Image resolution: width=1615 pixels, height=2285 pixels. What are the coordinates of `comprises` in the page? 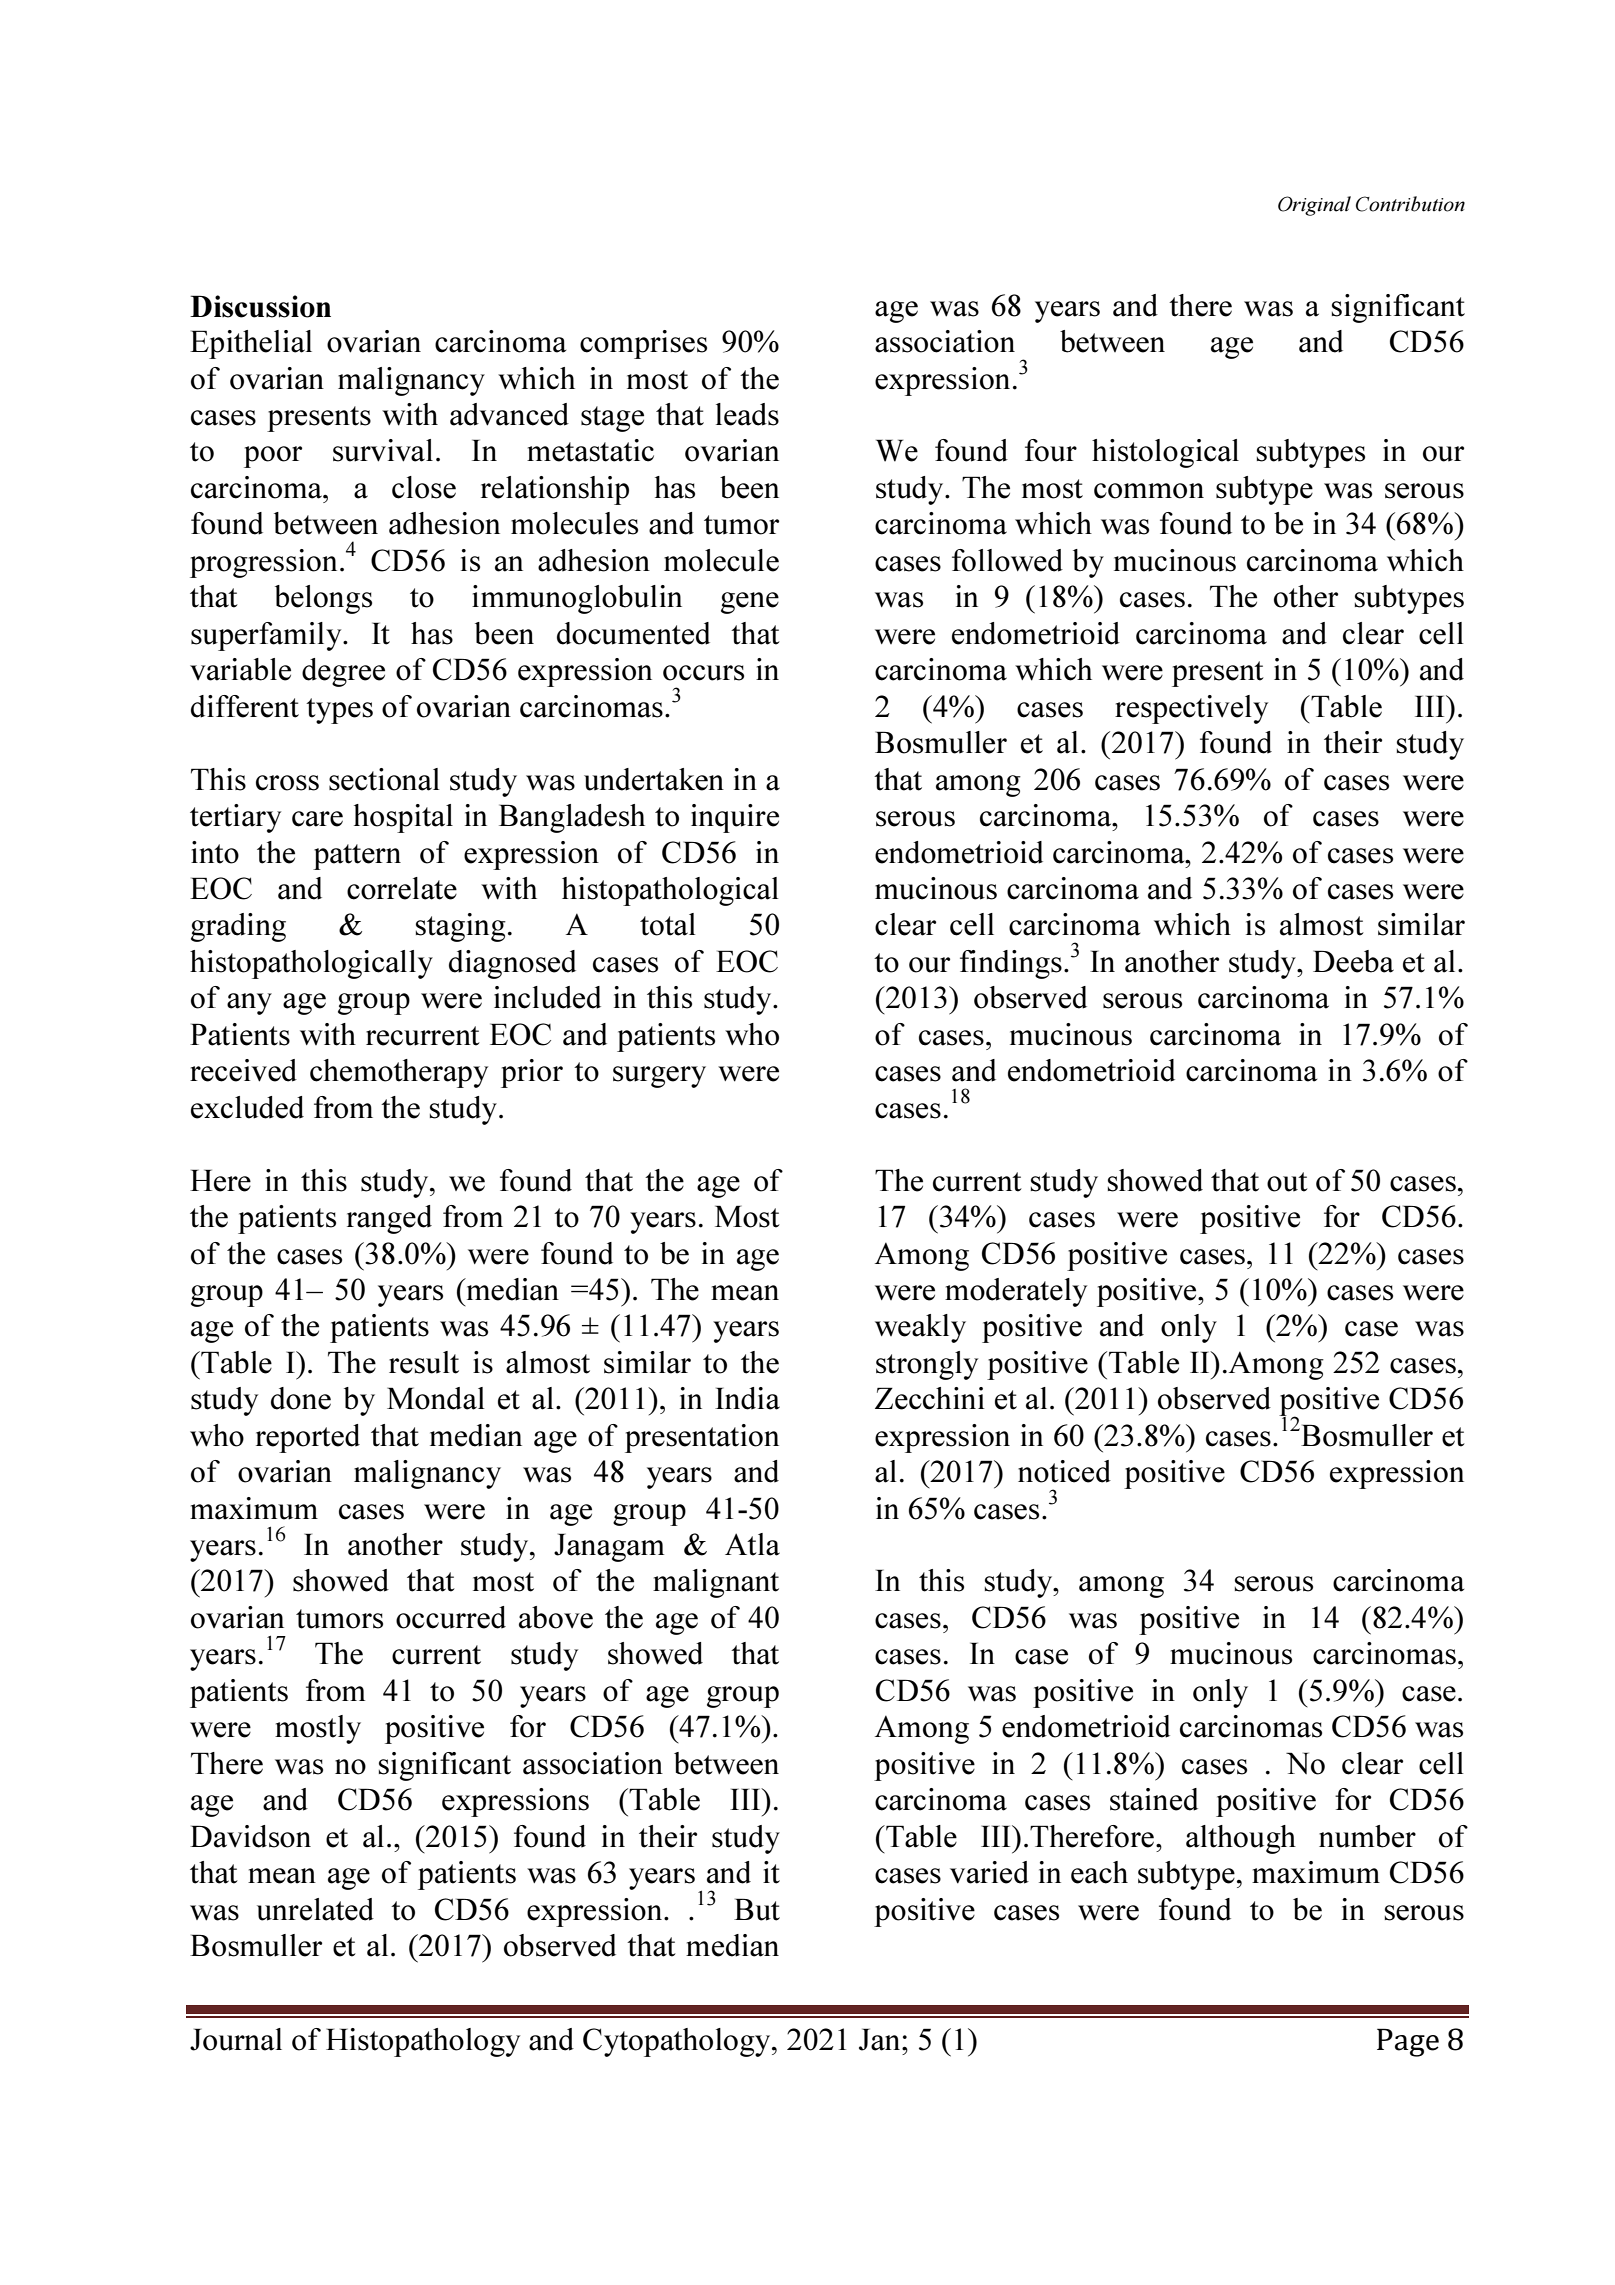 It's located at (643, 344).
